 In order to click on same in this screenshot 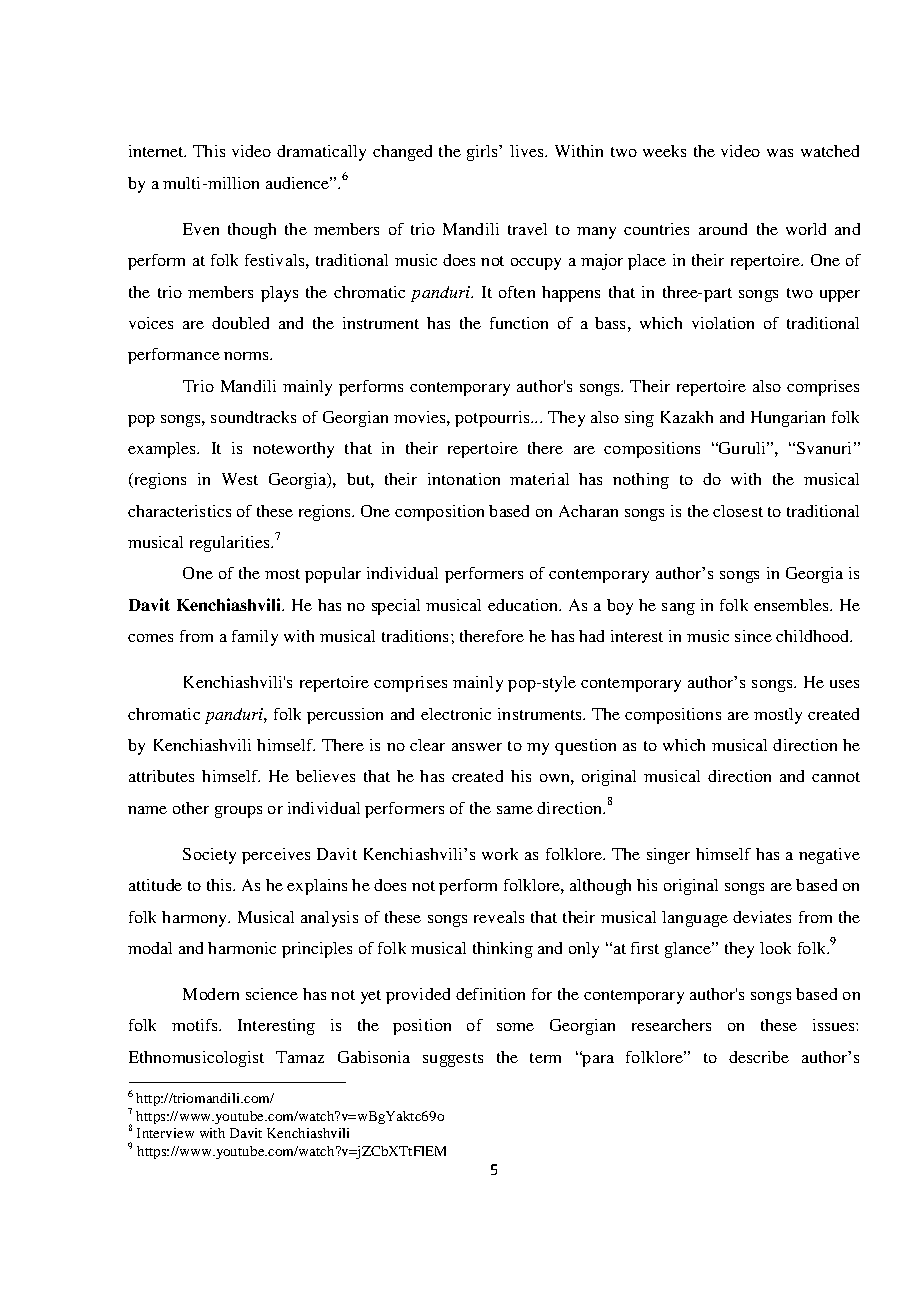, I will do `click(515, 810)`.
